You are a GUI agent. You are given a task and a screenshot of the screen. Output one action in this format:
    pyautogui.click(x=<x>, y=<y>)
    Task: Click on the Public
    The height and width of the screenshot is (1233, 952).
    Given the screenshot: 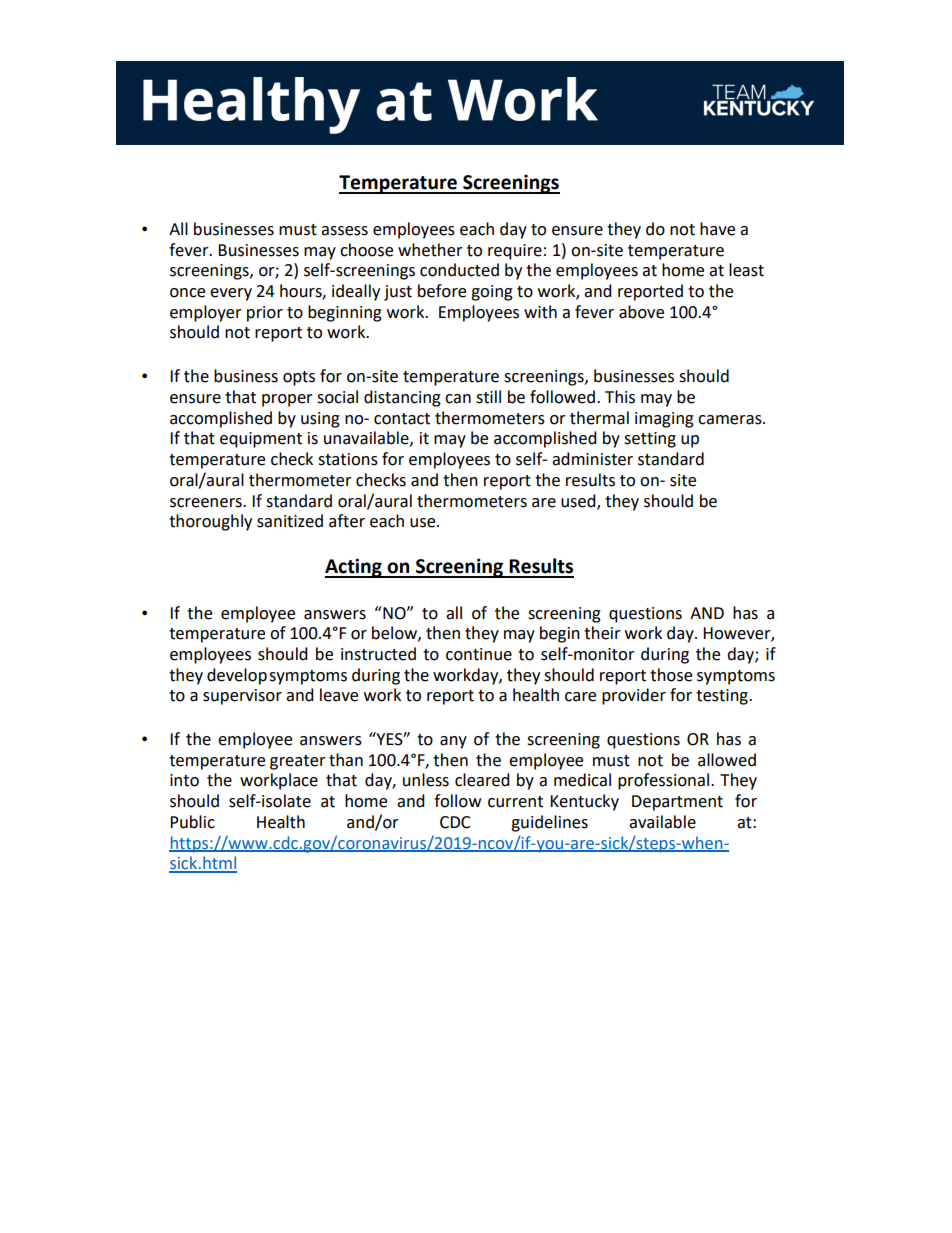 What is the action you would take?
    pyautogui.click(x=192, y=822)
